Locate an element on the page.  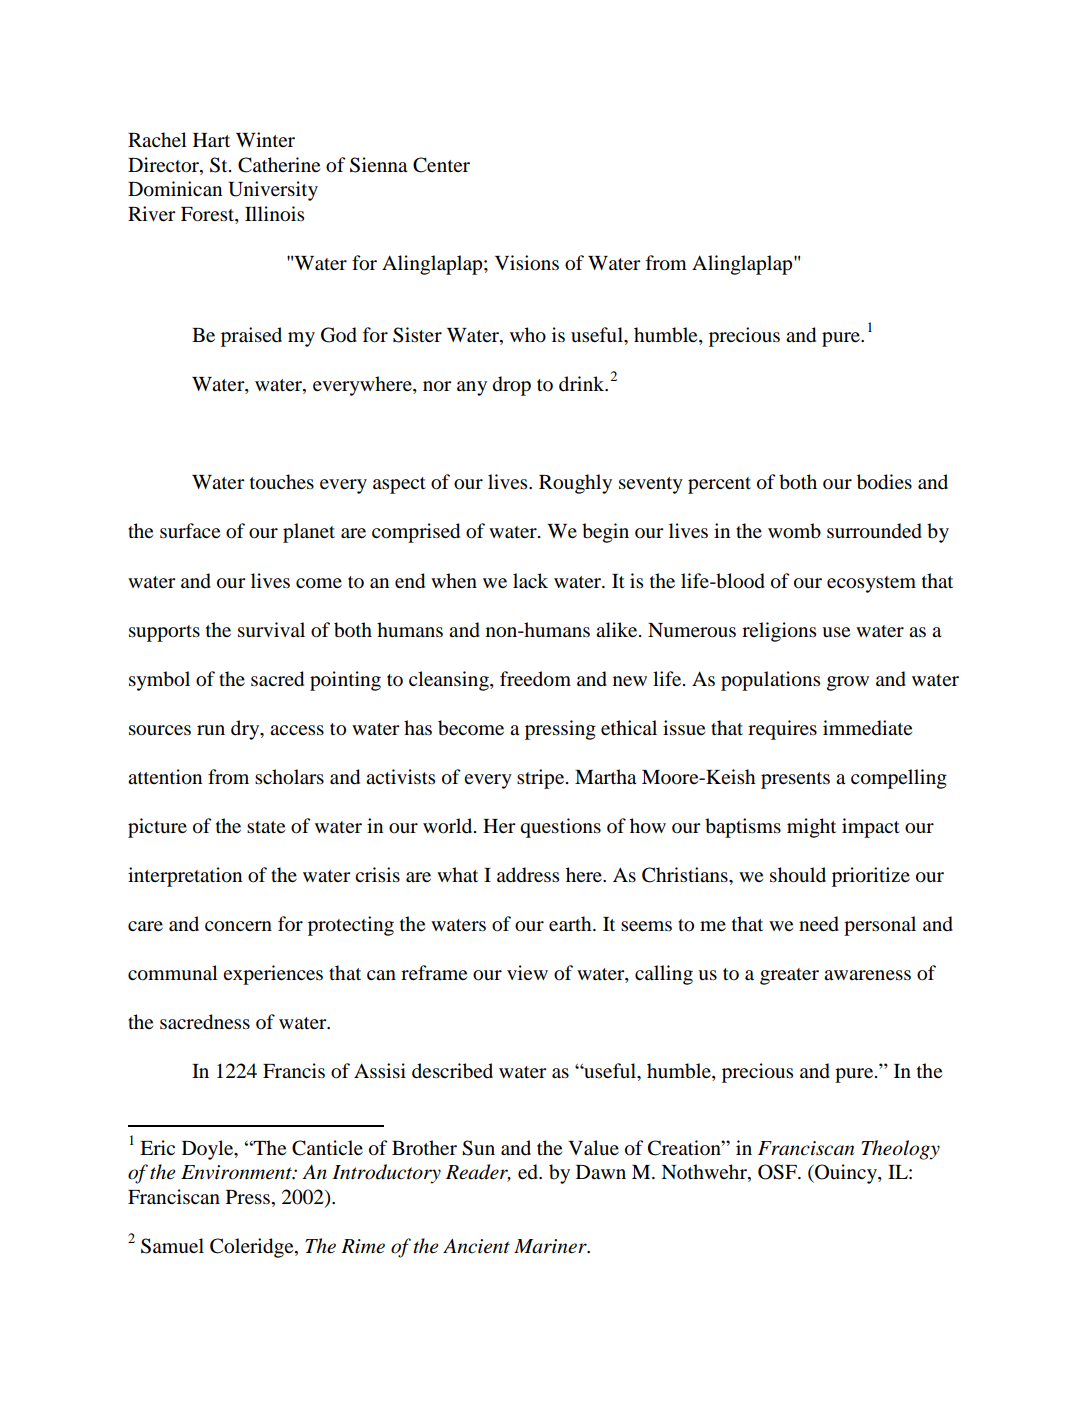
Mariner is located at coordinates (551, 1246).
